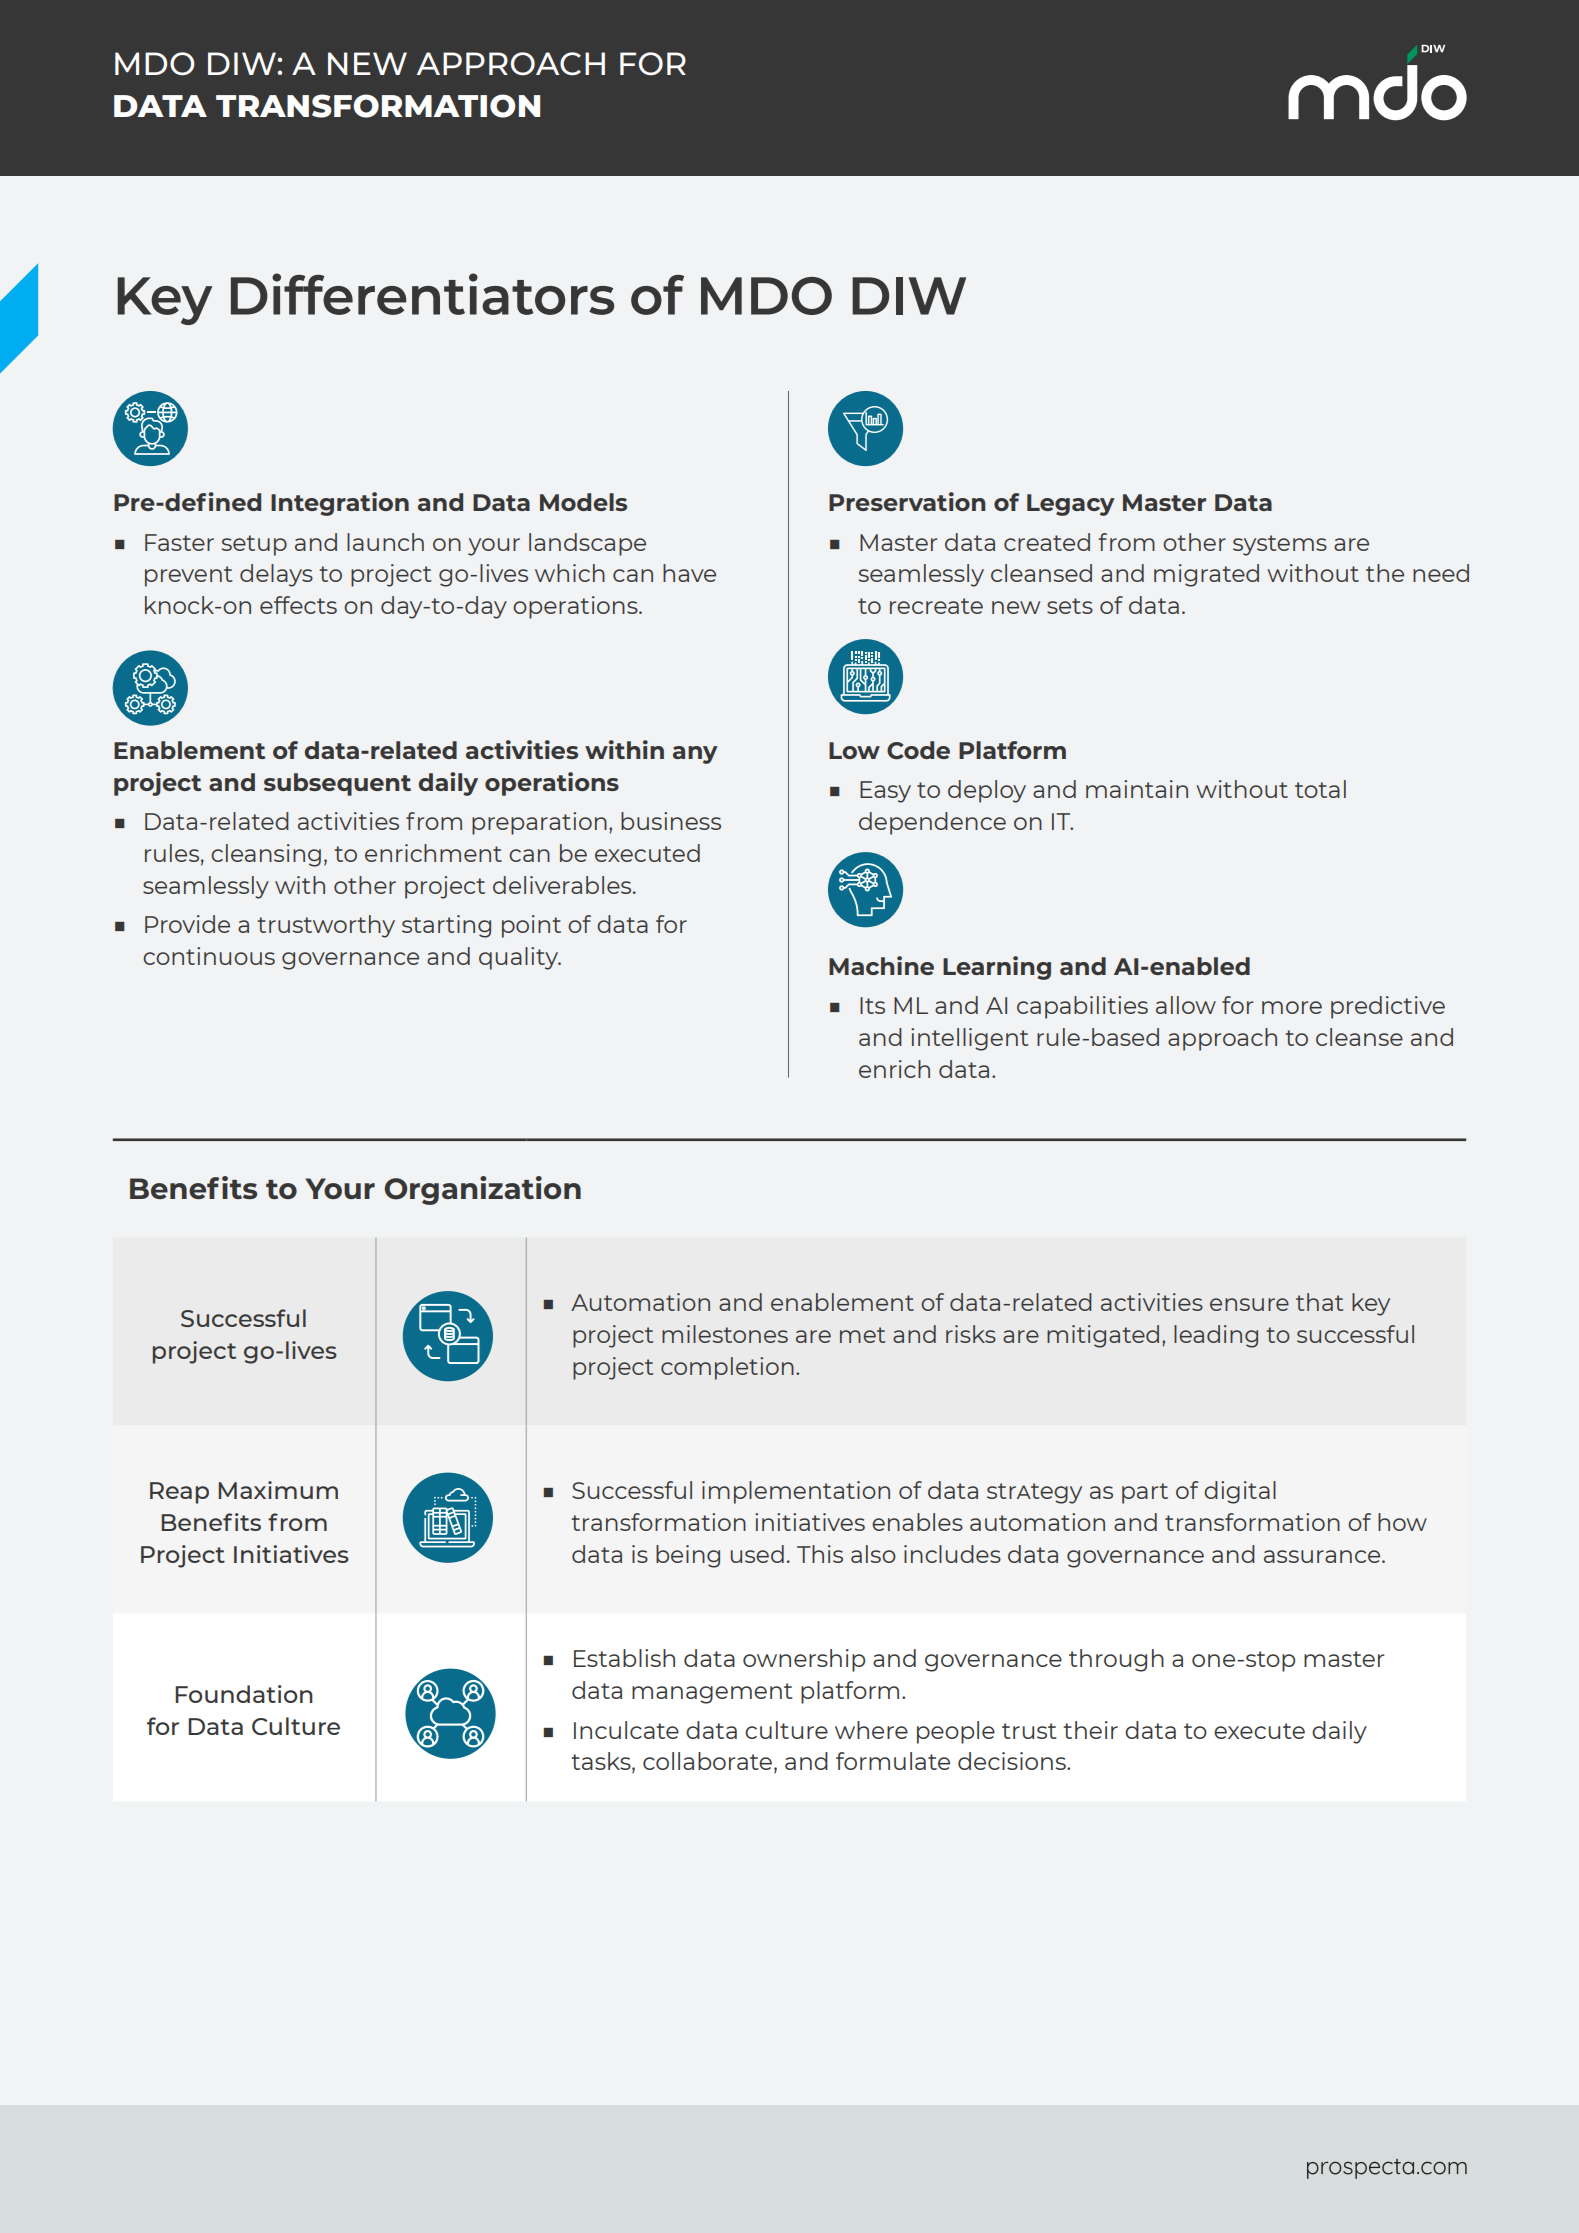 The height and width of the page is (2233, 1579). Describe the element at coordinates (278, 1490) in the page. I see `Maximum` at that location.
